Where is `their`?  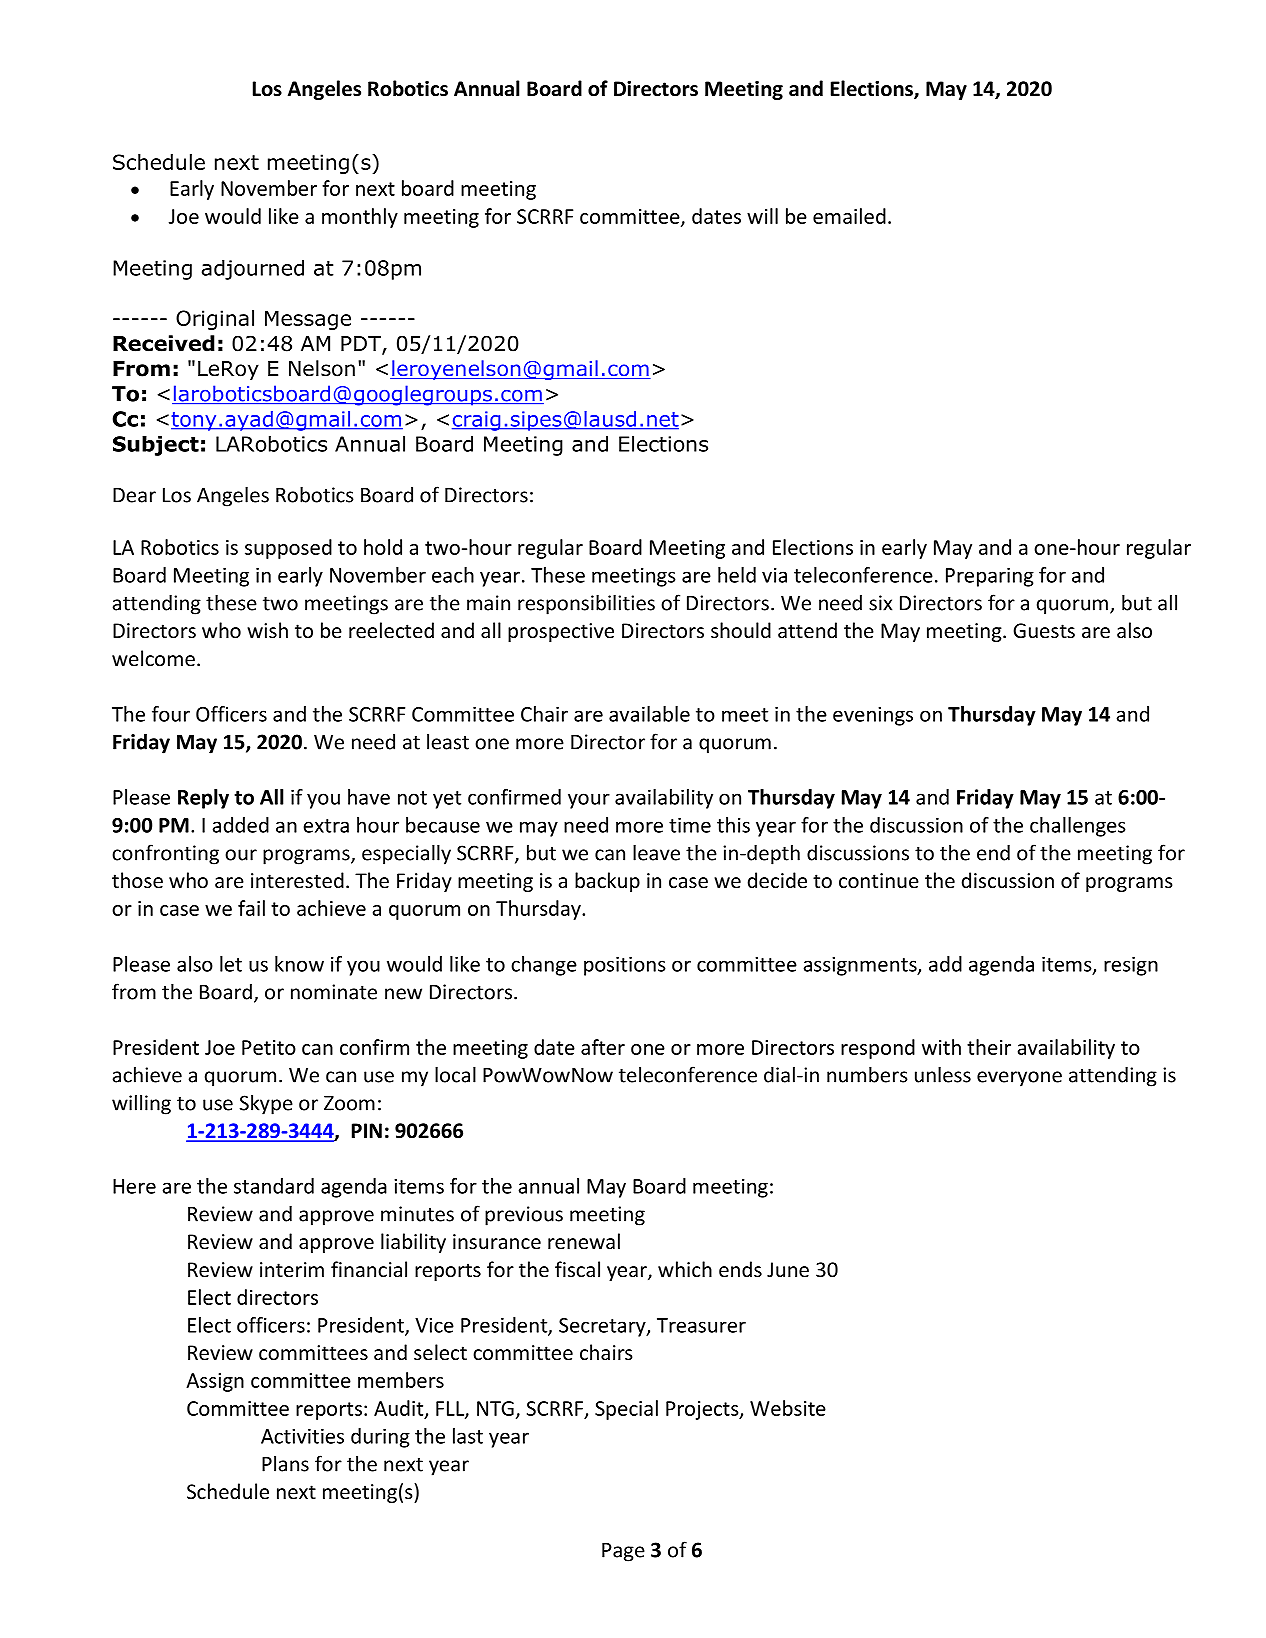 their is located at coordinates (989, 1047).
